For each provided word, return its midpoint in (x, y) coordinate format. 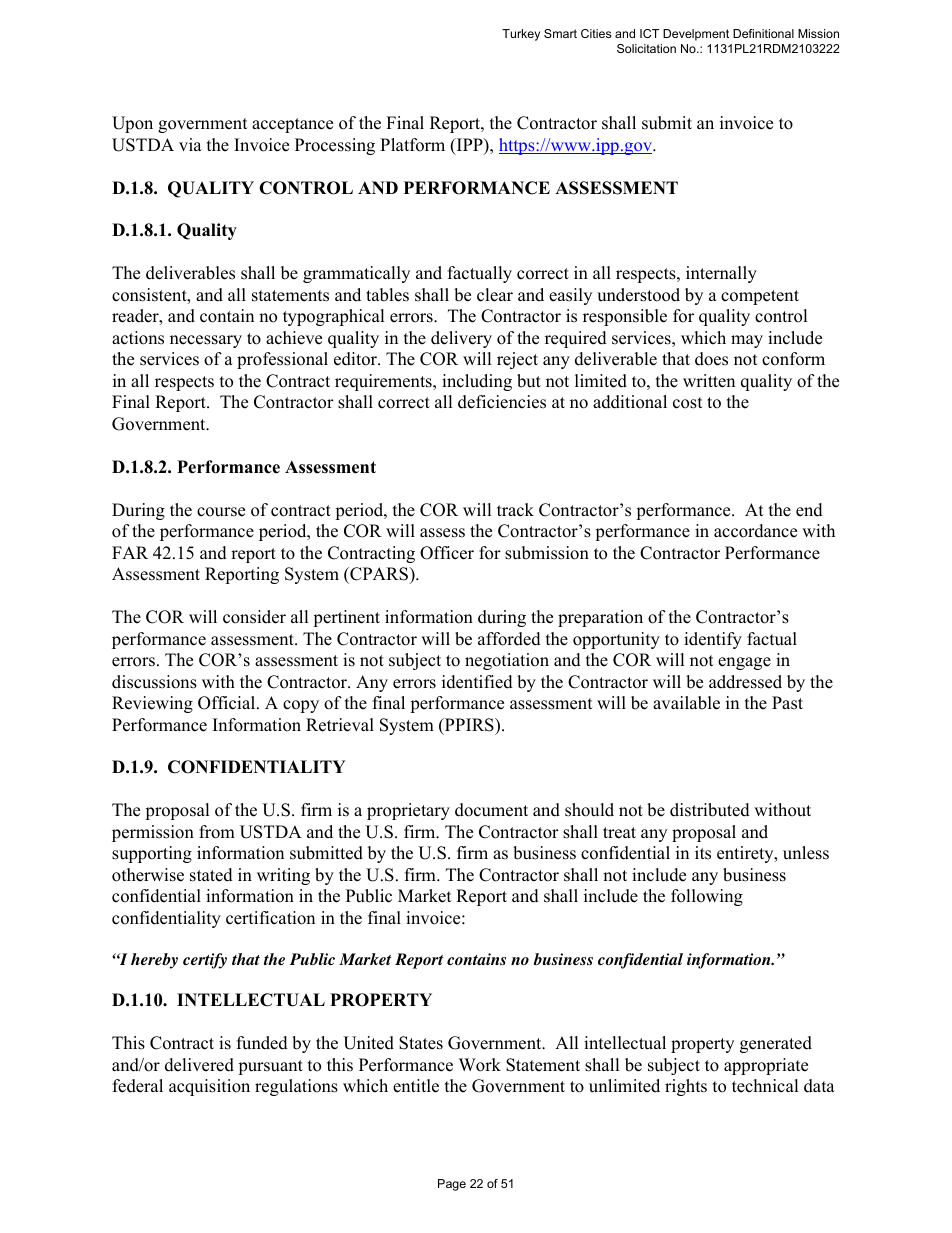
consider (254, 617)
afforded (509, 639)
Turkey (521, 35)
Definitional (763, 33)
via (190, 144)
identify (713, 640)
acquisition (209, 1087)
